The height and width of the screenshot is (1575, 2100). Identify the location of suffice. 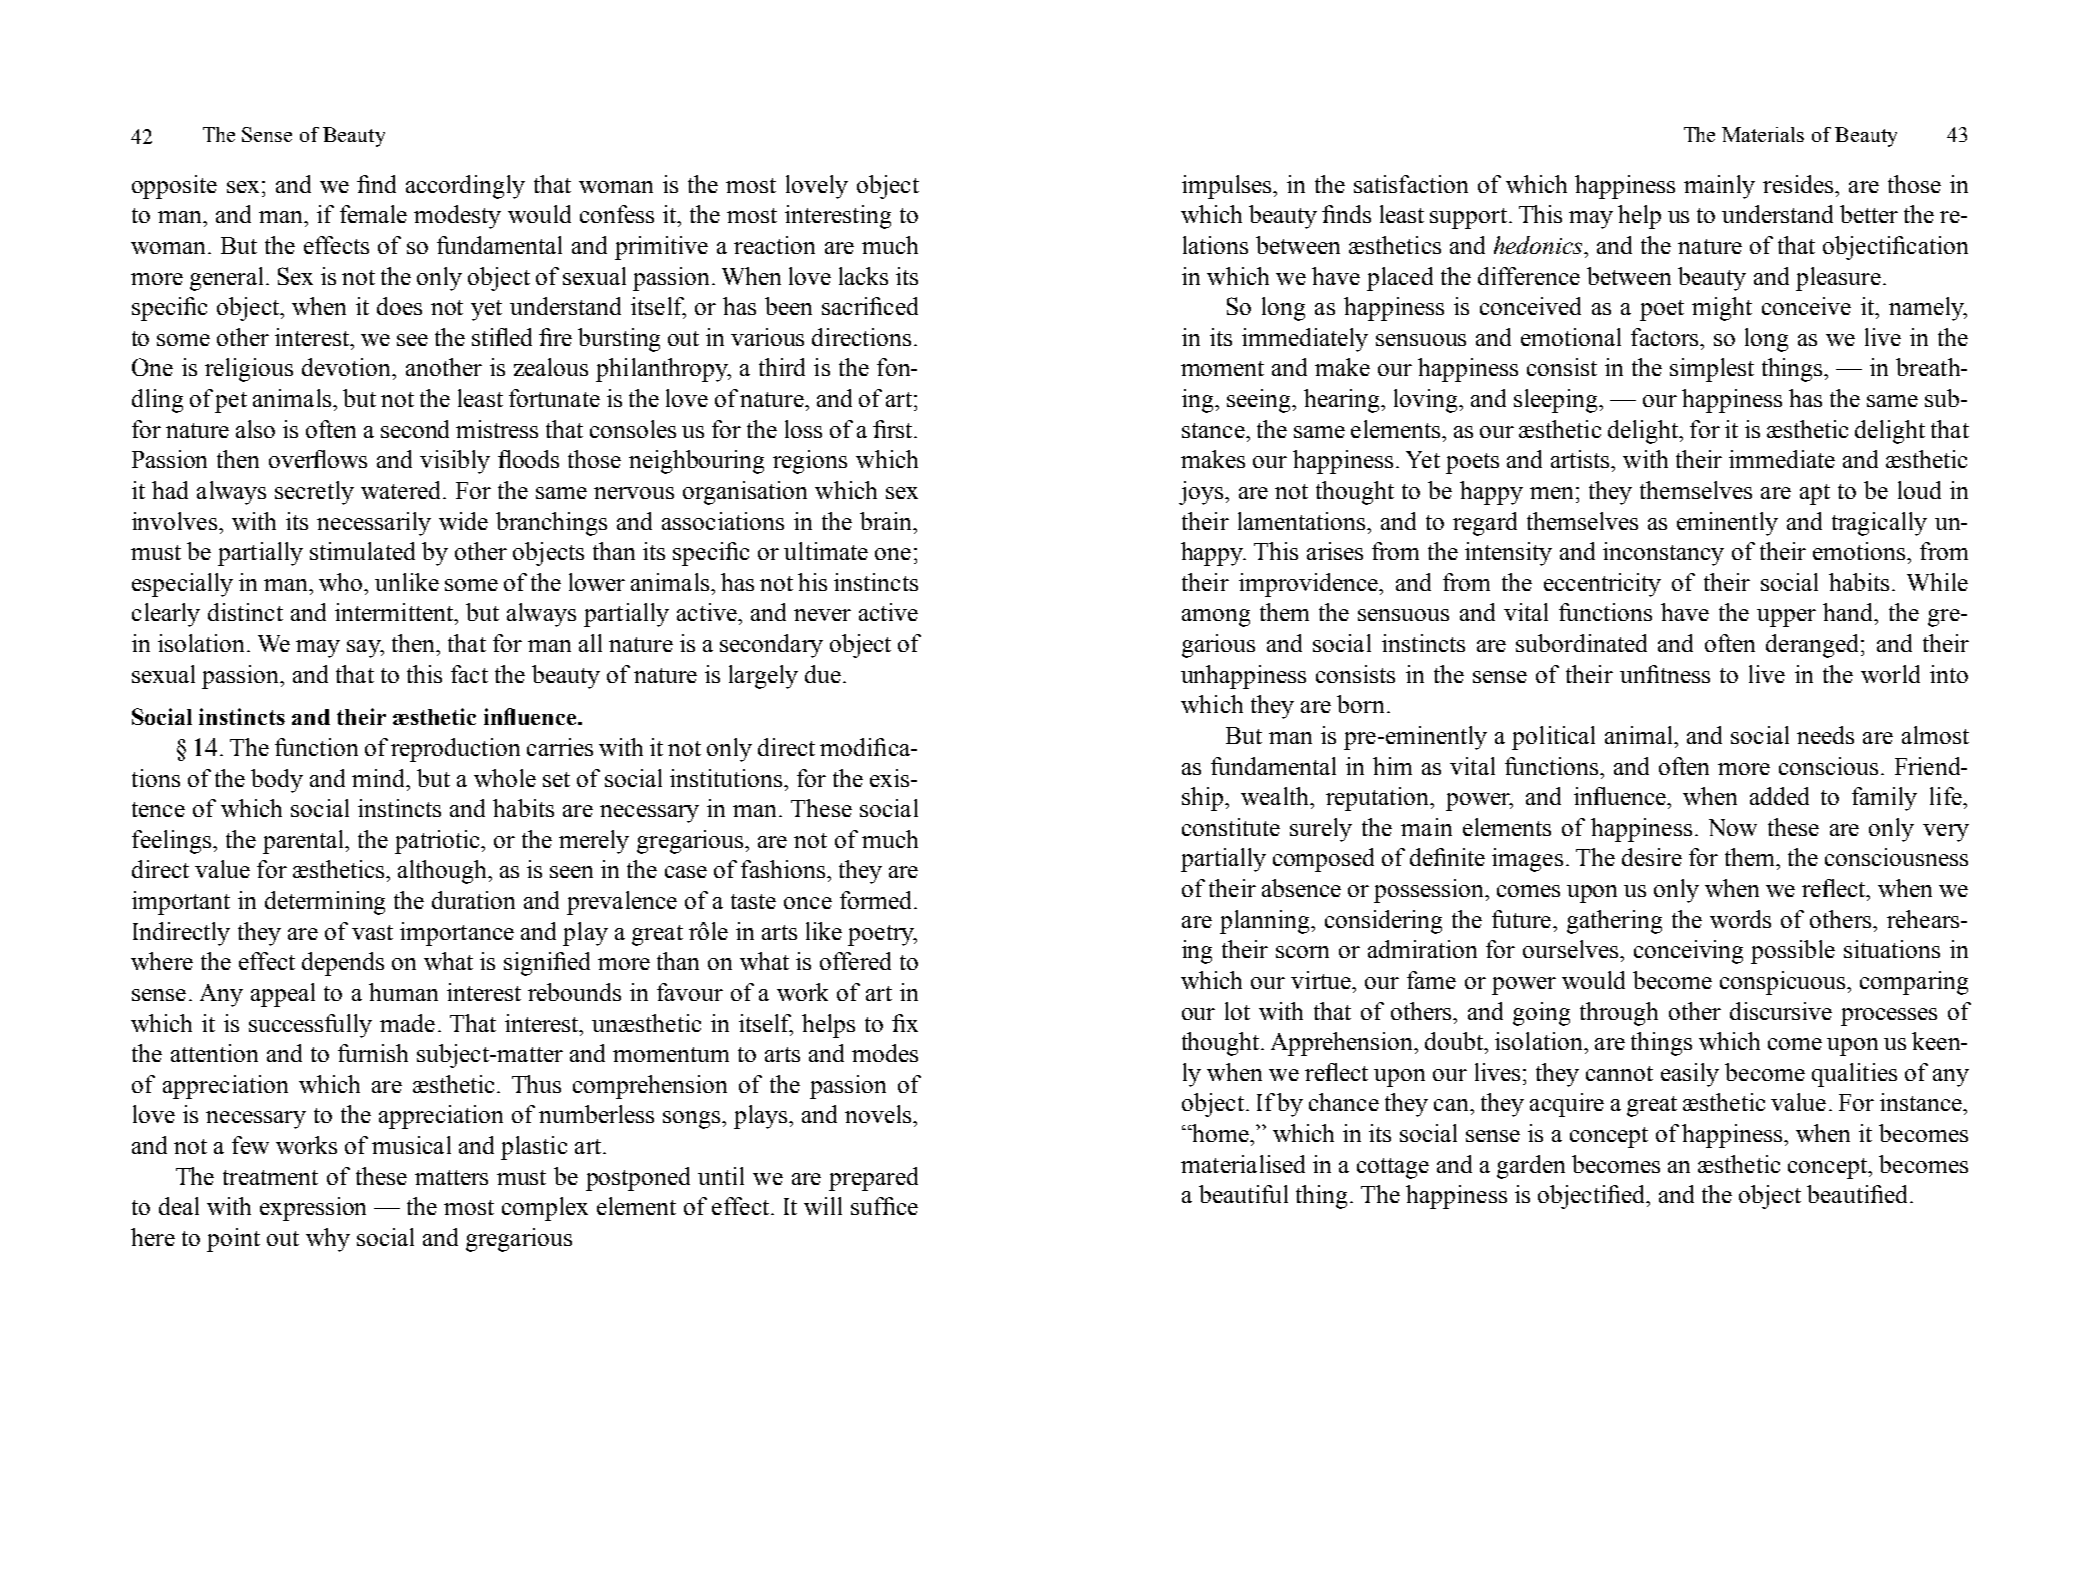
(884, 1206).
